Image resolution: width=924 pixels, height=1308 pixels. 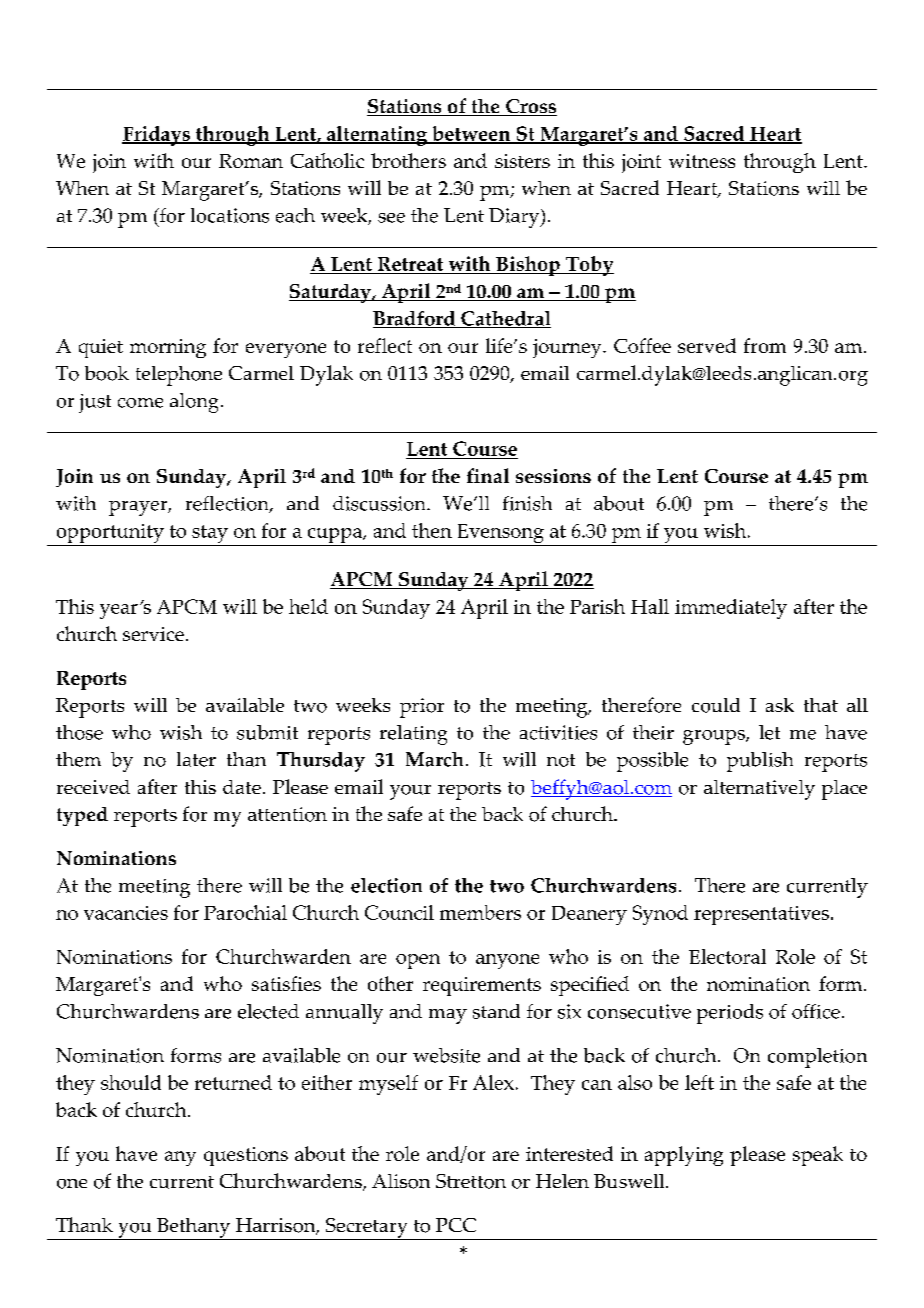 What do you see at coordinates (702, 161) in the image?
I see `witness` at bounding box center [702, 161].
